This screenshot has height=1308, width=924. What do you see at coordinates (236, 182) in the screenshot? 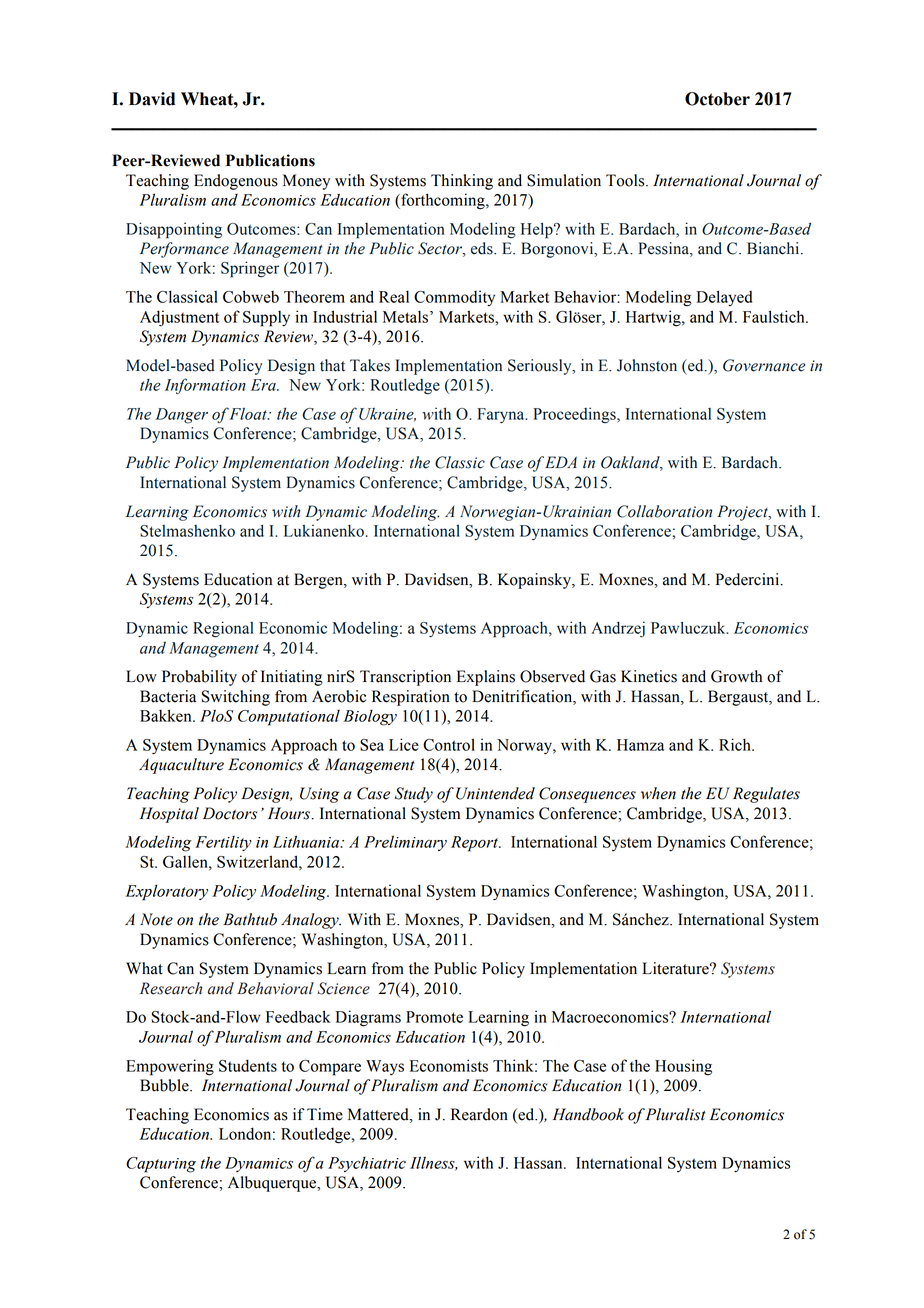
I see `Endogenous` at bounding box center [236, 182].
